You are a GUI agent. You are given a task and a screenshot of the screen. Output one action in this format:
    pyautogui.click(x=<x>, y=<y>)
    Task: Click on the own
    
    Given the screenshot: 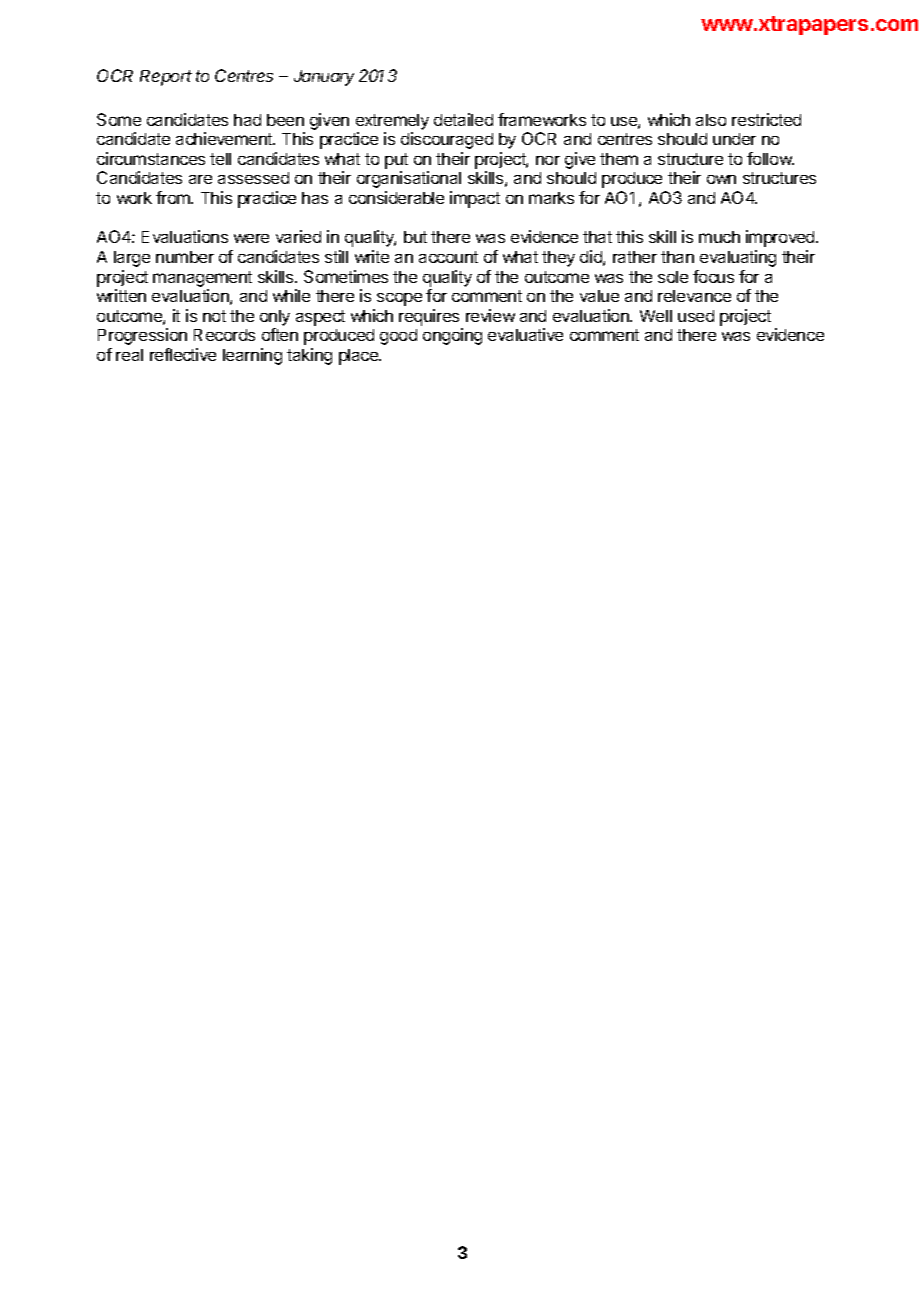 What is the action you would take?
    pyautogui.click(x=721, y=179)
